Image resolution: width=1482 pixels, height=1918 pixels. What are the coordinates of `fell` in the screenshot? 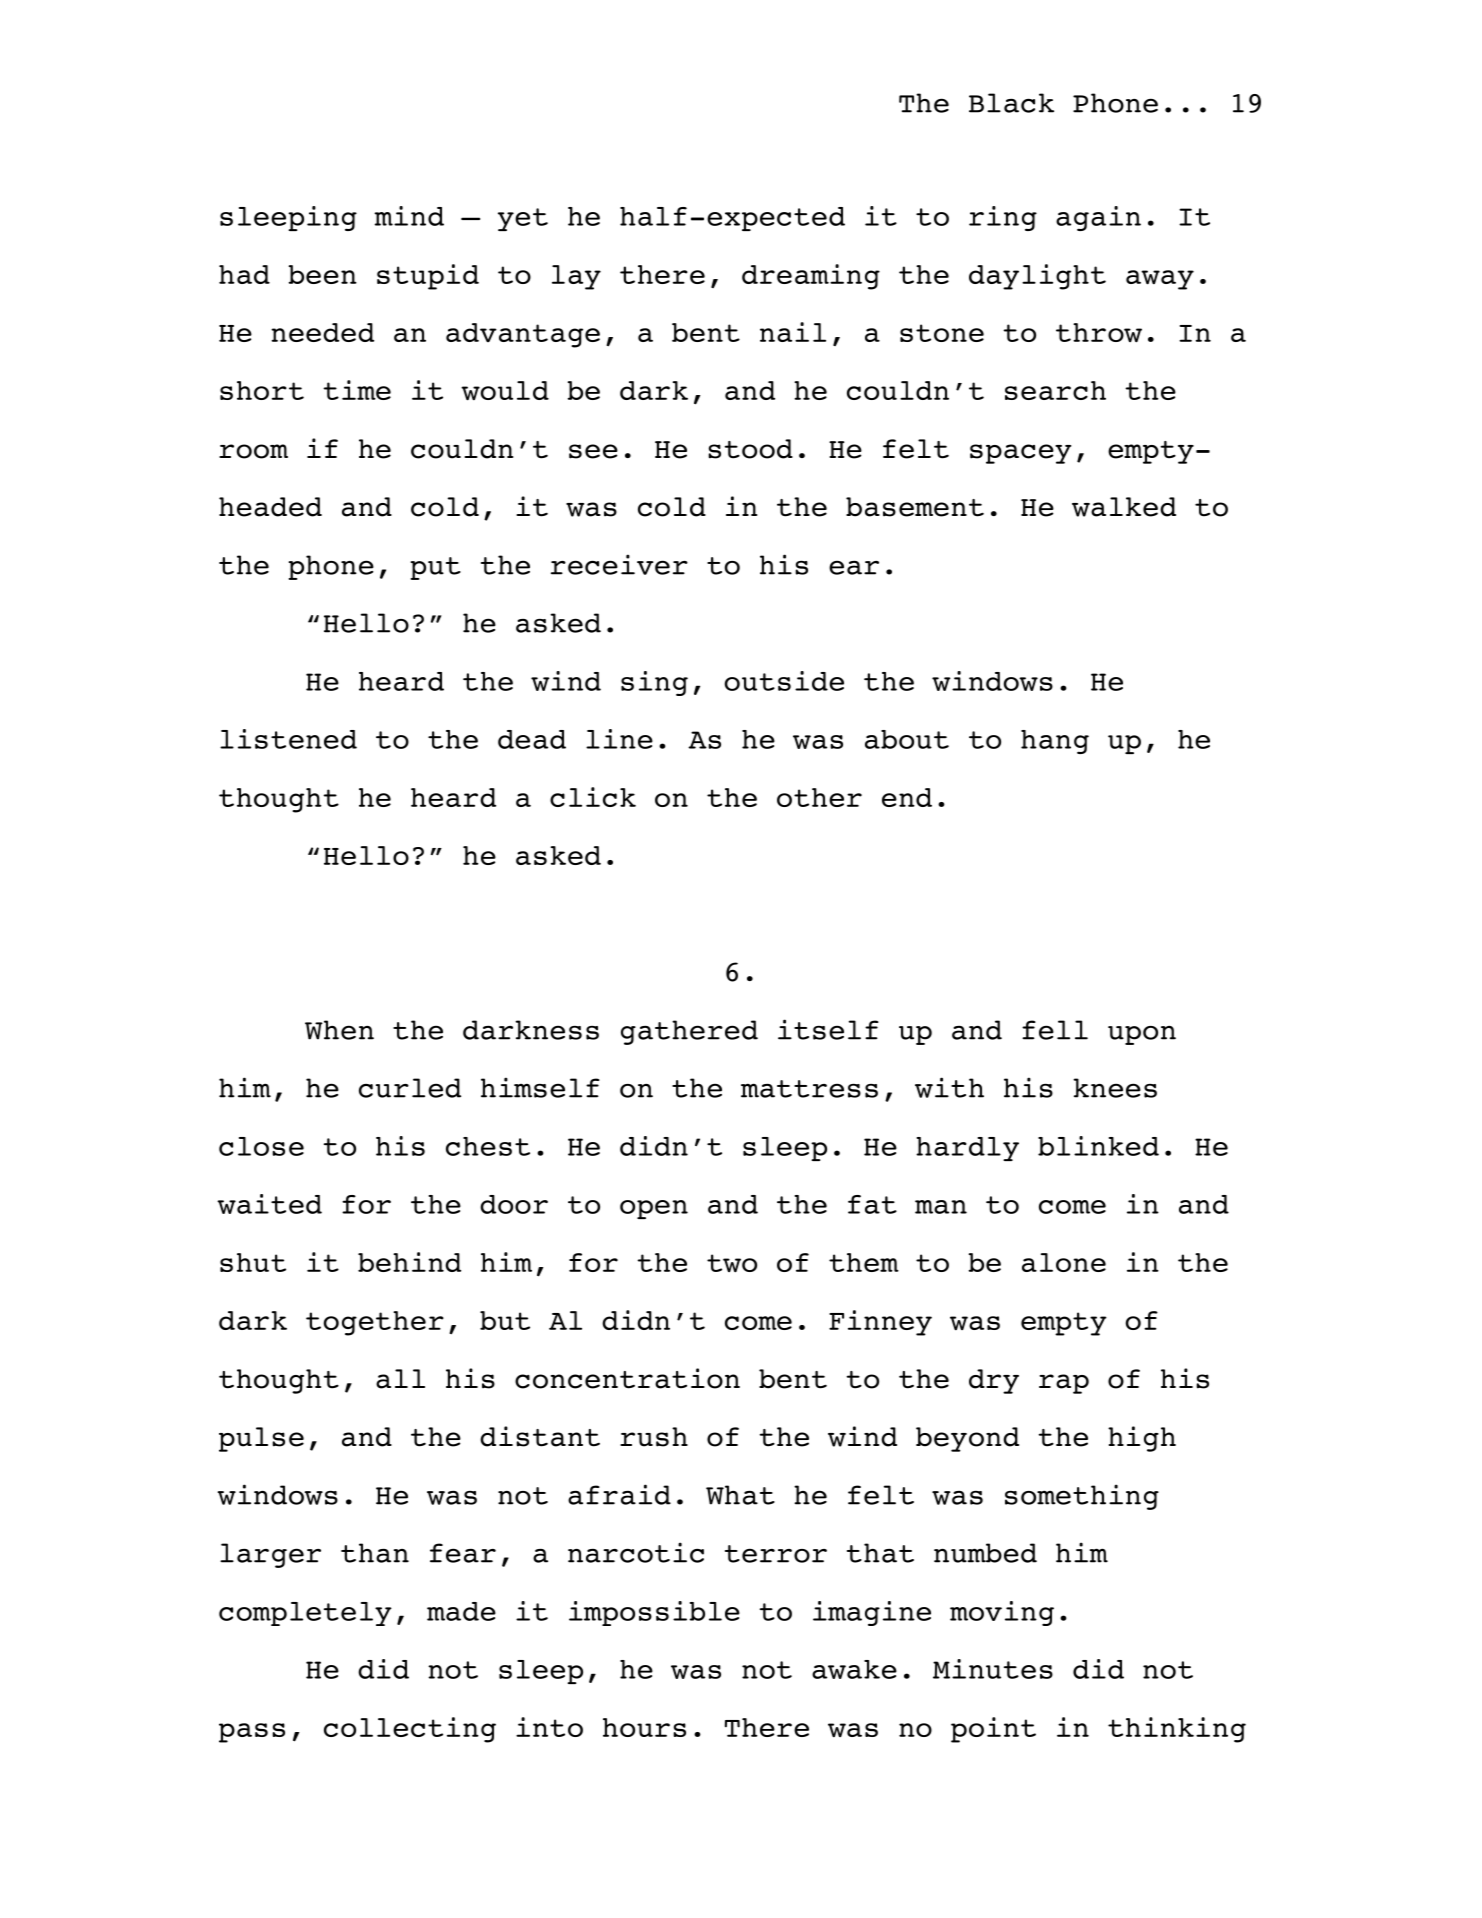 It's located at (1055, 1030).
